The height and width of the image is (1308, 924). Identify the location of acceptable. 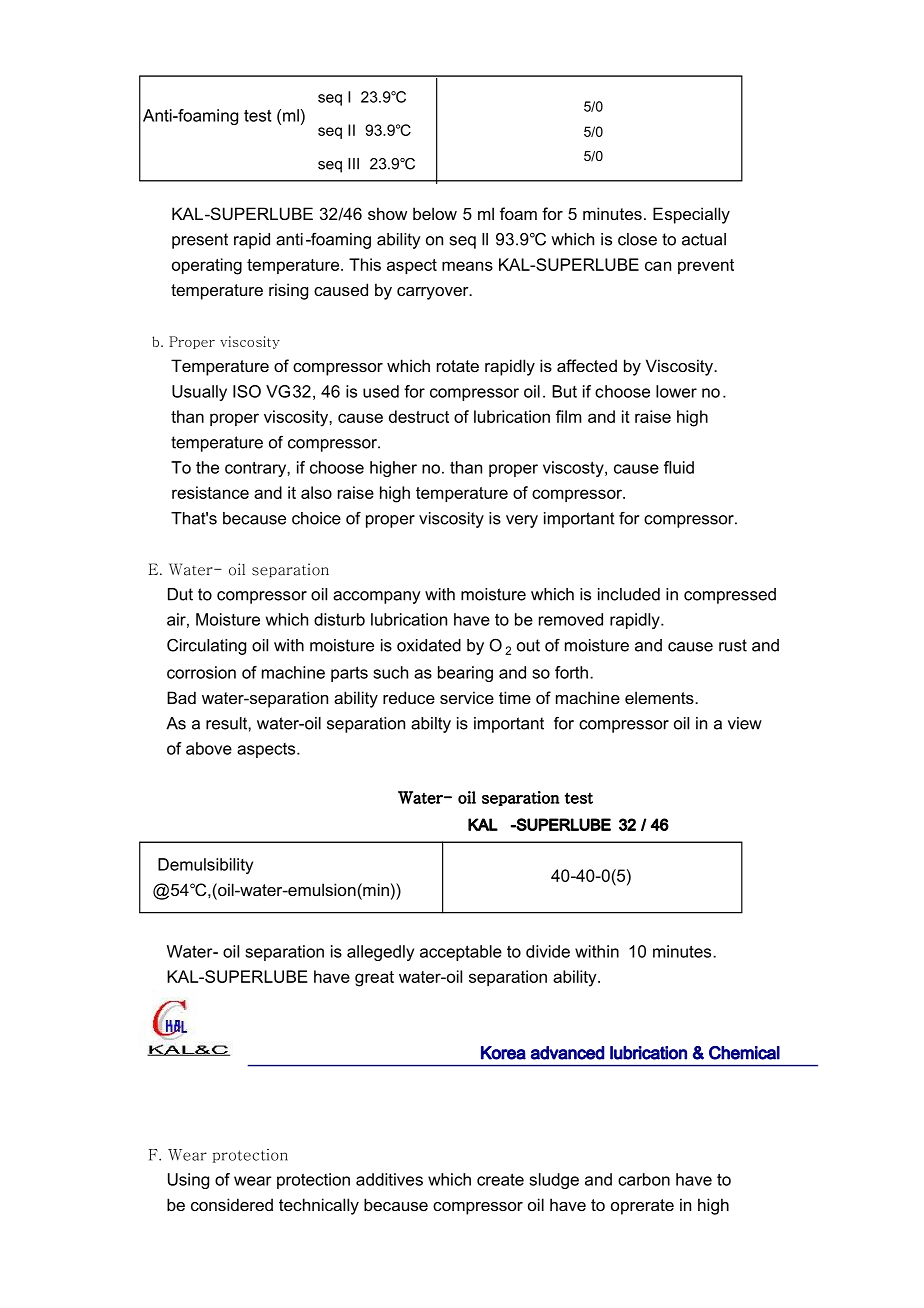
(461, 953).
